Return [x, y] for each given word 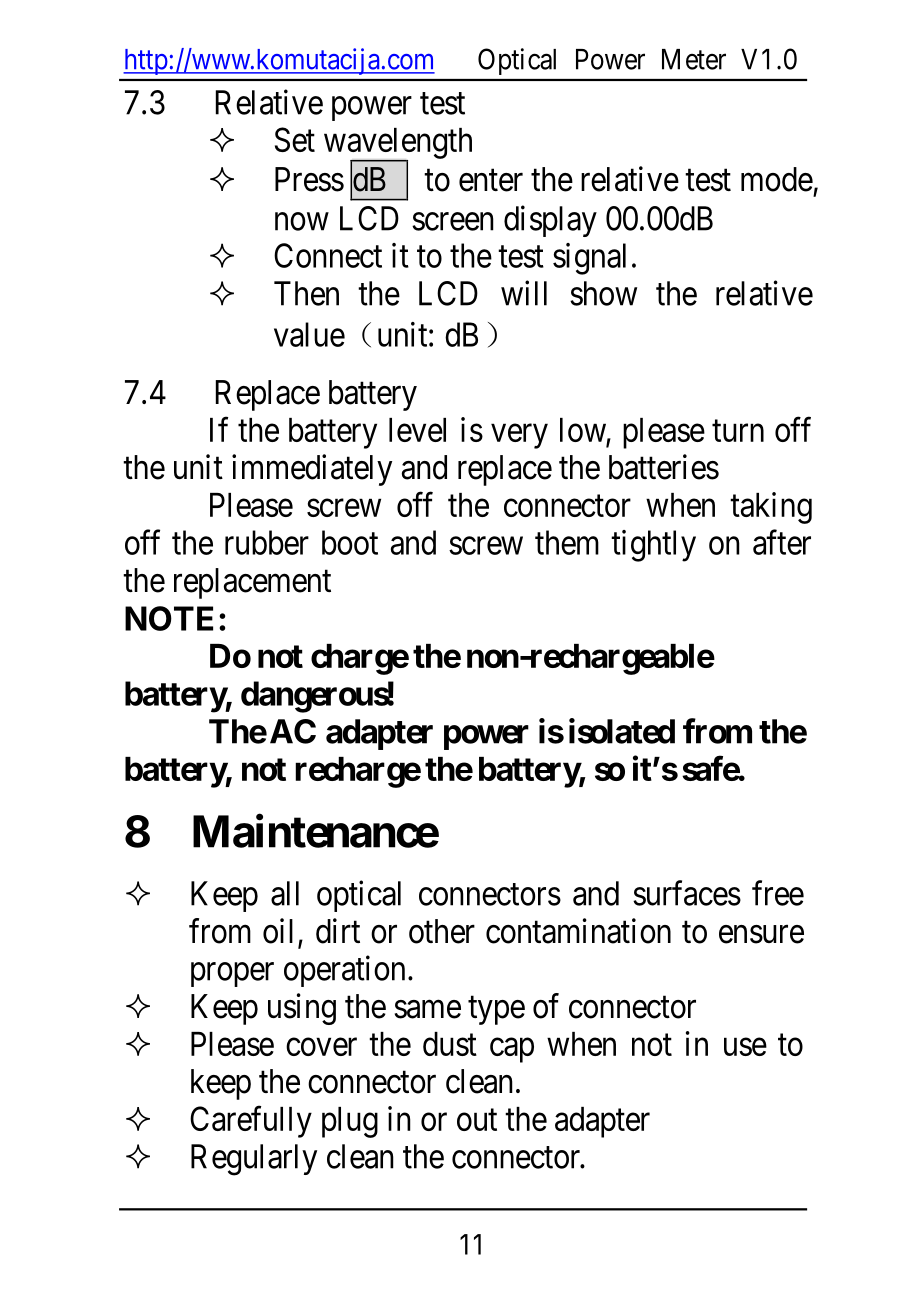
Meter [694, 59]
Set [295, 139]
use [745, 1047]
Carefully [251, 1122]
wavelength [398, 144]
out [477, 1120]
